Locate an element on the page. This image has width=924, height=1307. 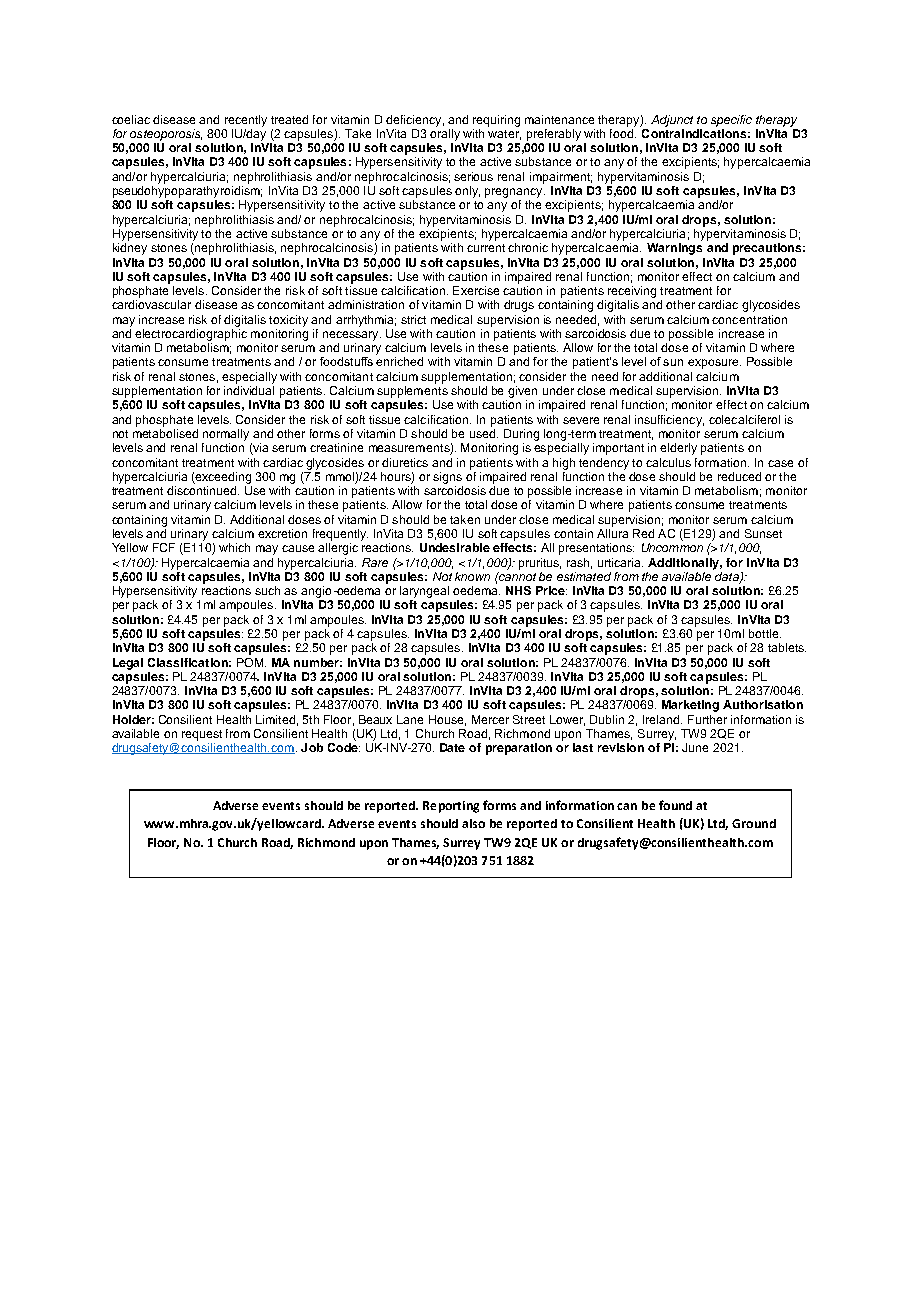
request is located at coordinates (202, 735).
